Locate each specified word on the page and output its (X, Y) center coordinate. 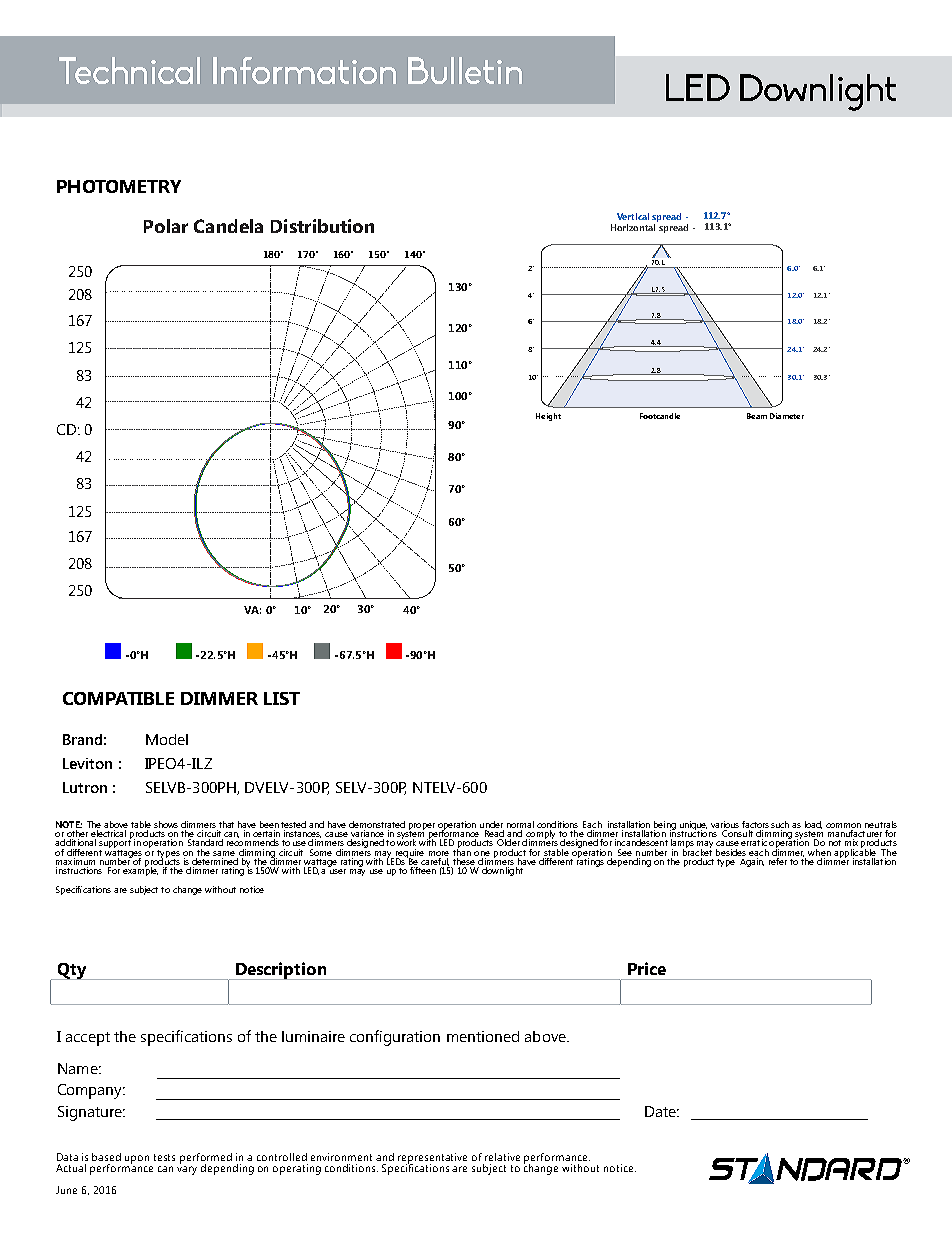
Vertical (633, 216)
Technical (129, 70)
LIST (282, 698)
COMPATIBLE (118, 698)
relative (502, 1157)
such (780, 824)
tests (164, 1157)
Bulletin (465, 70)
